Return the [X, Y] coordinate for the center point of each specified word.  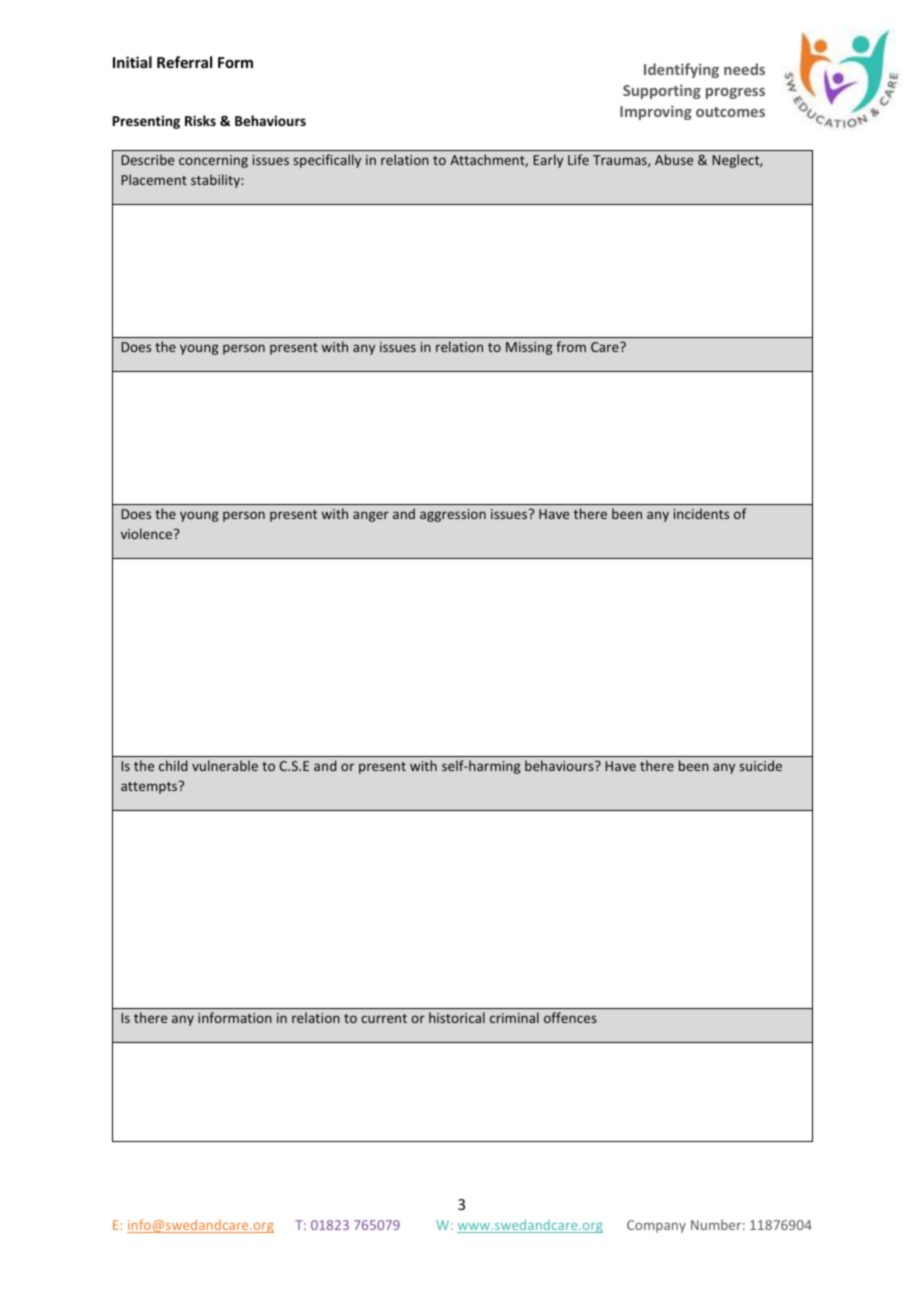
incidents [701, 513]
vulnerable [225, 765]
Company [656, 1226]
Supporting [662, 91]
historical [457, 1017]
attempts [150, 787]
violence [148, 533]
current [384, 1018]
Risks [200, 120]
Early [548, 161]
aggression [453, 515]
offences [570, 1017]
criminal [514, 1017]
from [571, 346]
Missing [529, 348]
